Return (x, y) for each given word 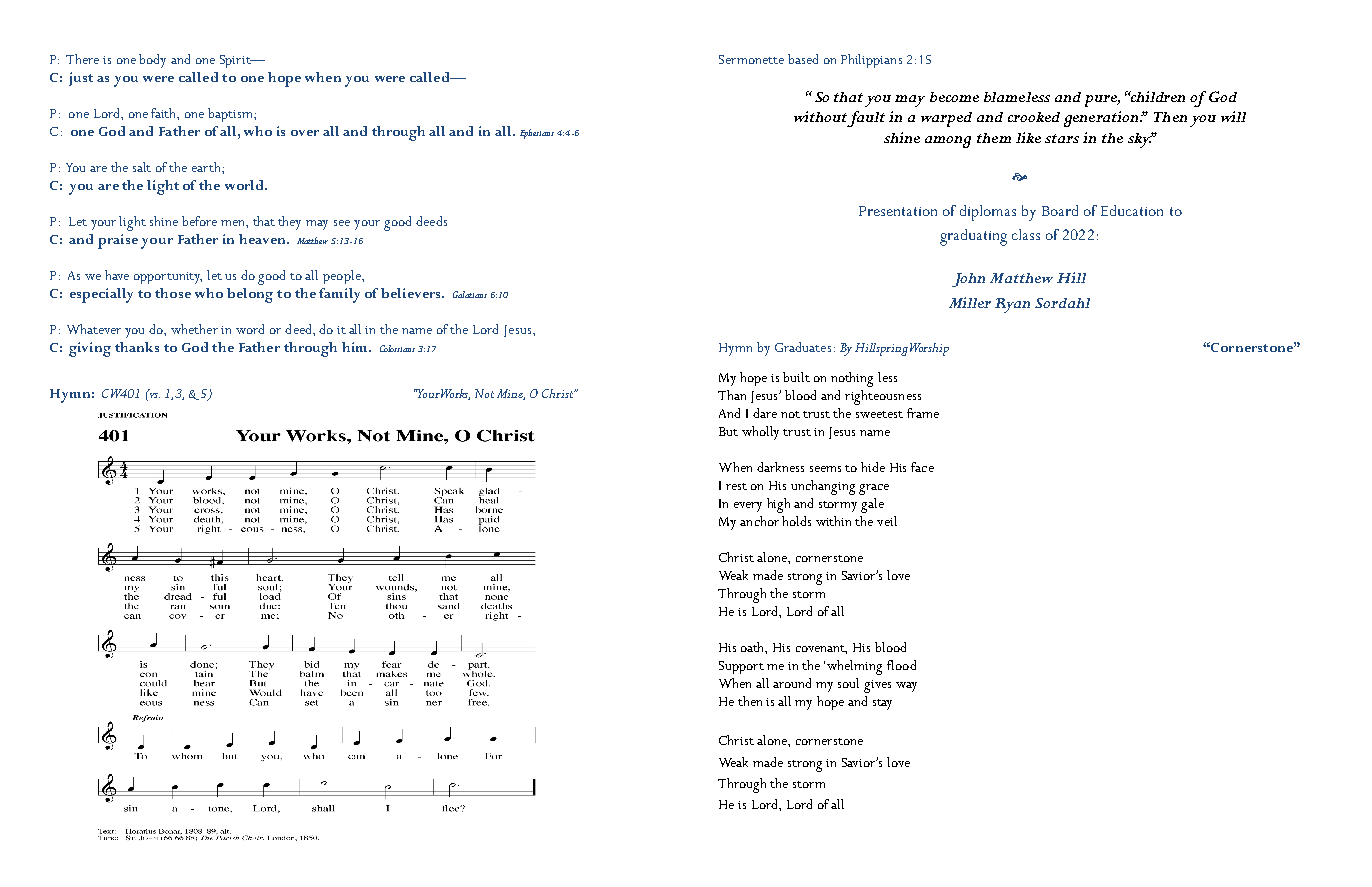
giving (90, 349)
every (748, 507)
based (803, 59)
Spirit (236, 61)
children (1156, 96)
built (796, 377)
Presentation (898, 211)
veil (887, 521)
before (199, 221)
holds (796, 521)
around (792, 683)
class (1026, 234)
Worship (929, 349)
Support (741, 667)
